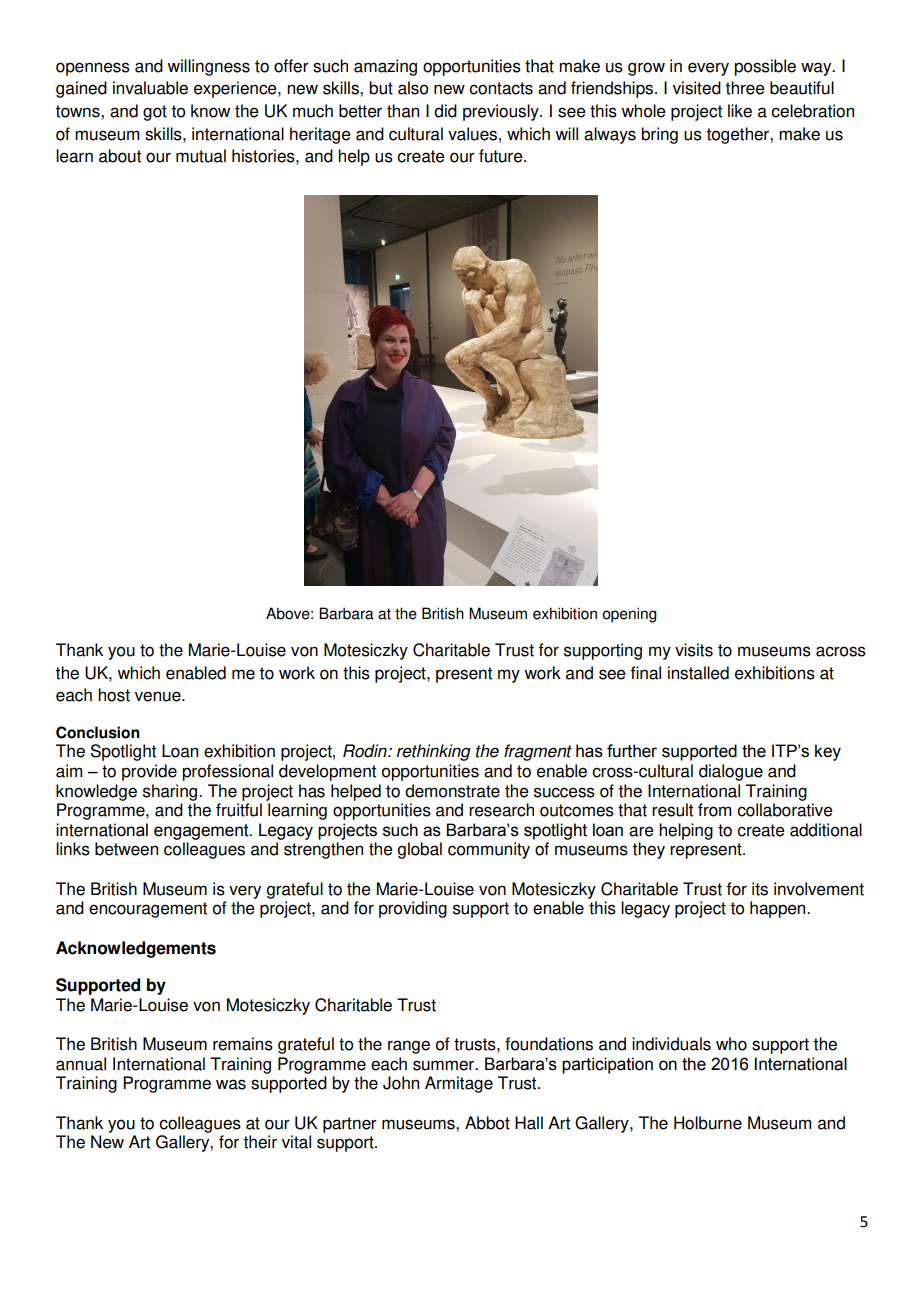 The image size is (924, 1308). Describe the element at coordinates (671, 1044) in the image. I see `individuals` at that location.
